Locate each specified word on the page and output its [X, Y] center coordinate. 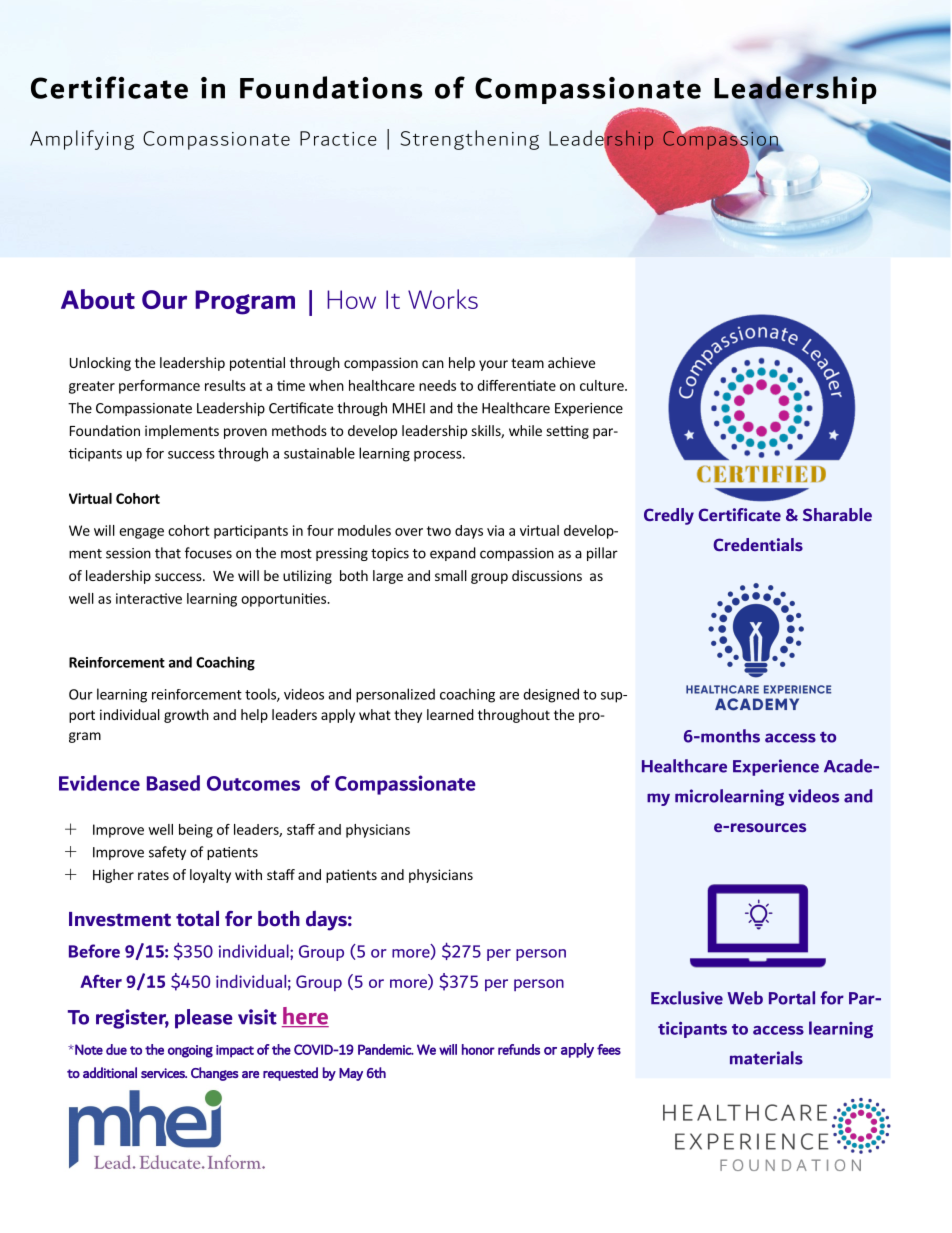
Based [173, 783]
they [408, 716]
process [439, 456]
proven [245, 433]
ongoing [190, 1051]
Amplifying [82, 140]
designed [551, 695]
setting [567, 432]
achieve [571, 362]
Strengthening [470, 140]
